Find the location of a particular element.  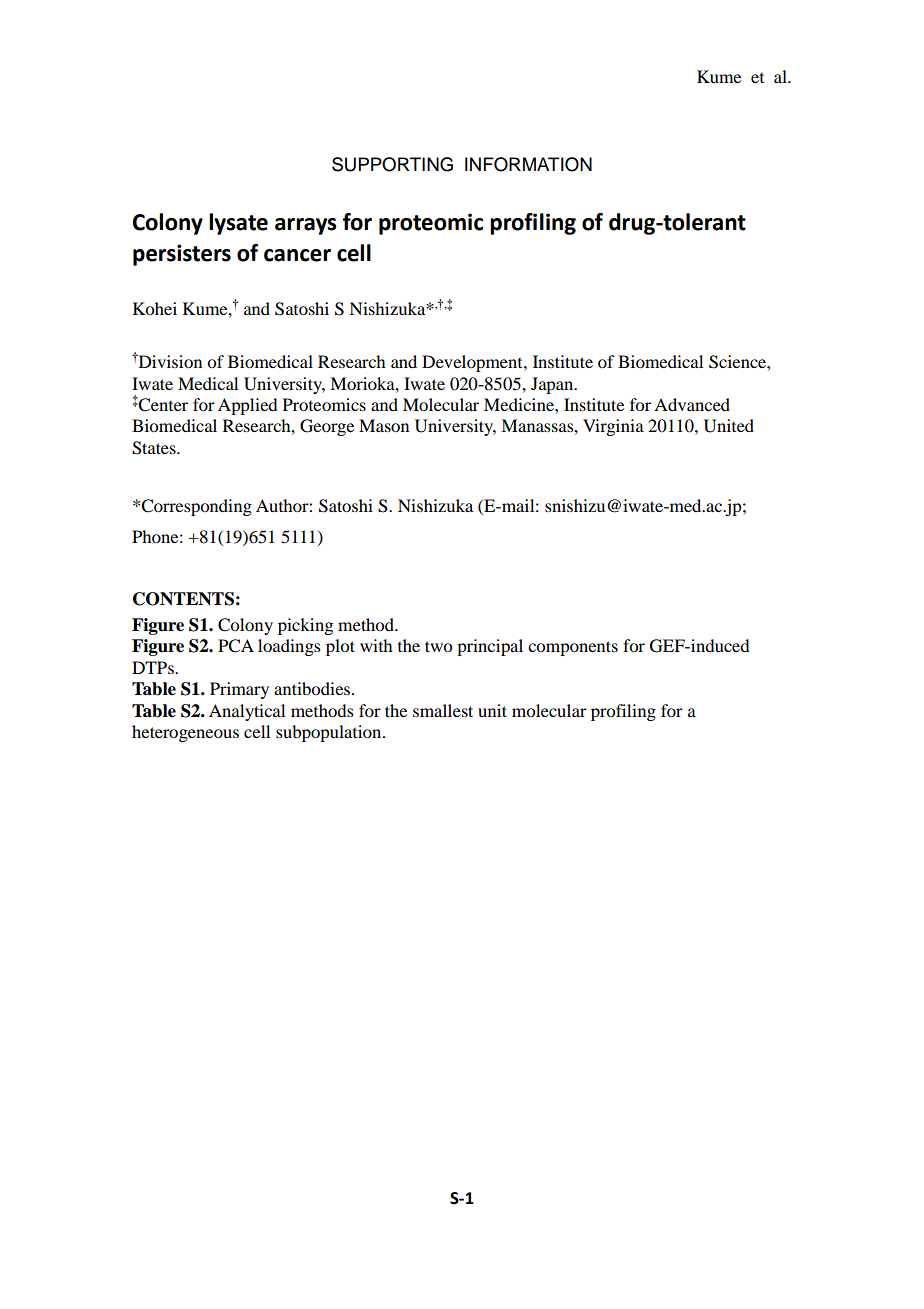

States is located at coordinates (155, 448).
